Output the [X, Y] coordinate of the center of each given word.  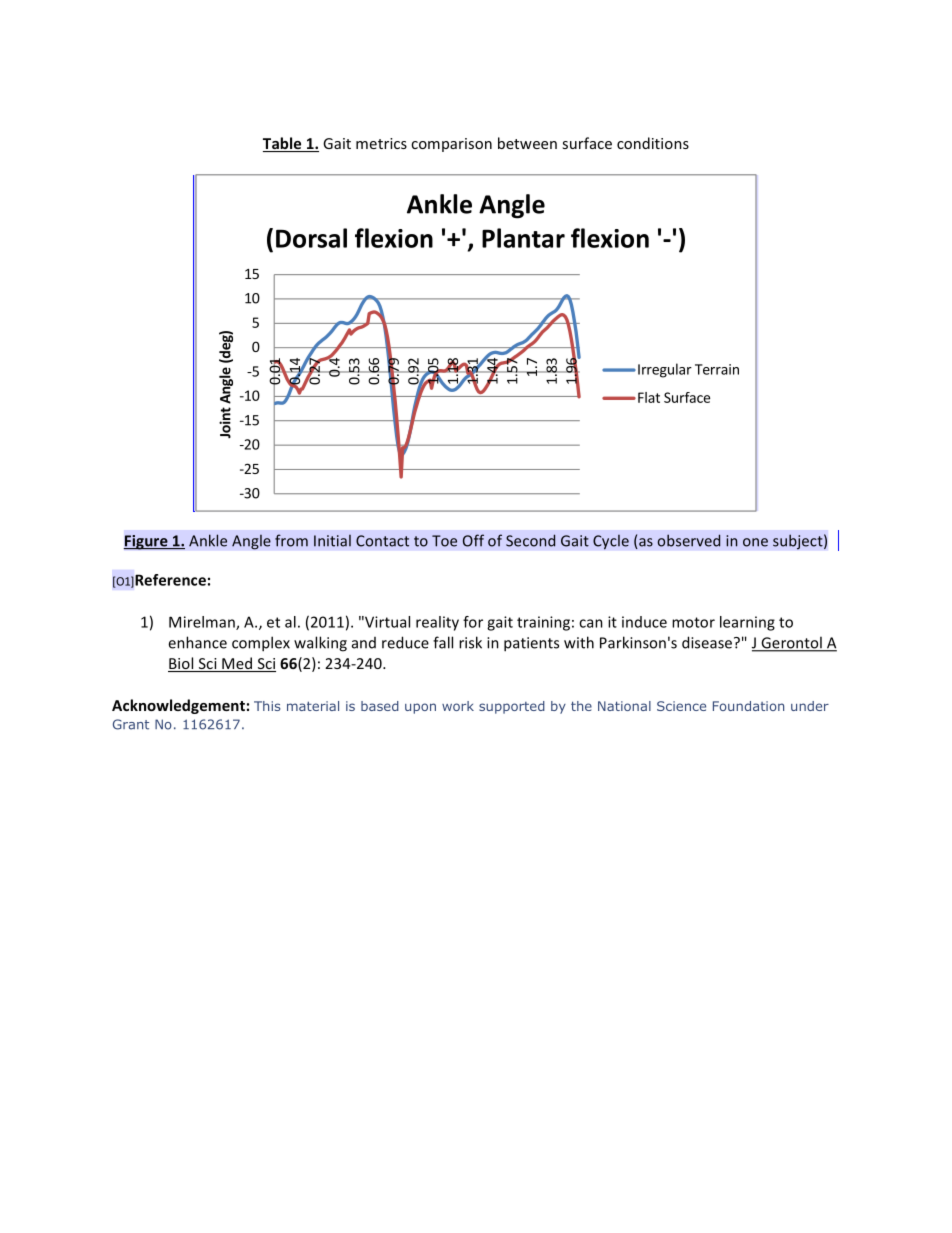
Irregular [665, 370]
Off [473, 540]
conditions [653, 143]
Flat [649, 397]
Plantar [523, 238]
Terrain [717, 369]
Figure [146, 542]
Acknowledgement [178, 706]
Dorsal [311, 238]
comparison [451, 145]
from [291, 540]
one [755, 542]
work [458, 706]
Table [283, 144]
